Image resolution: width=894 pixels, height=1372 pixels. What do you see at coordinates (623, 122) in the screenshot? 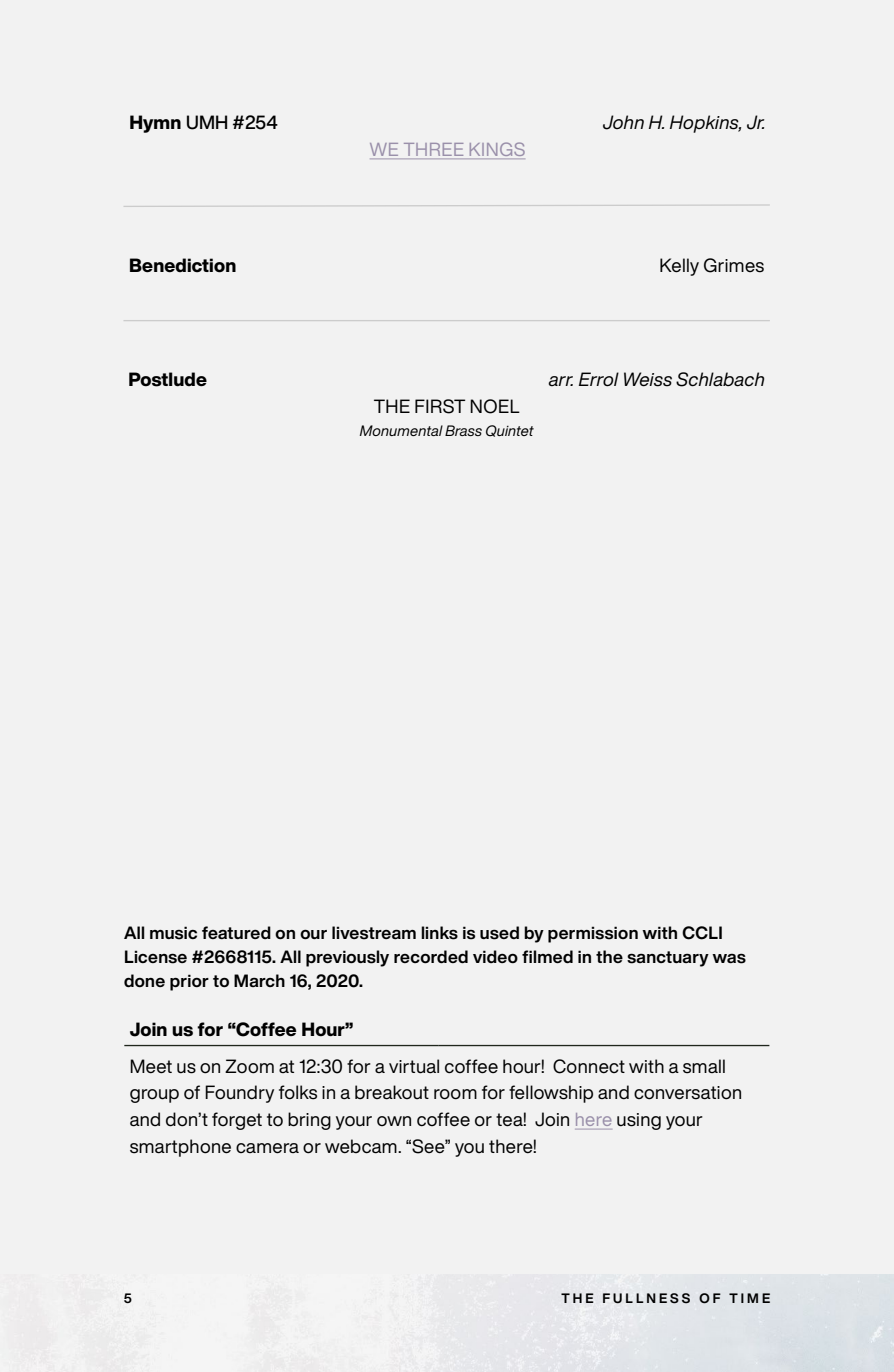
I see `John` at bounding box center [623, 122].
